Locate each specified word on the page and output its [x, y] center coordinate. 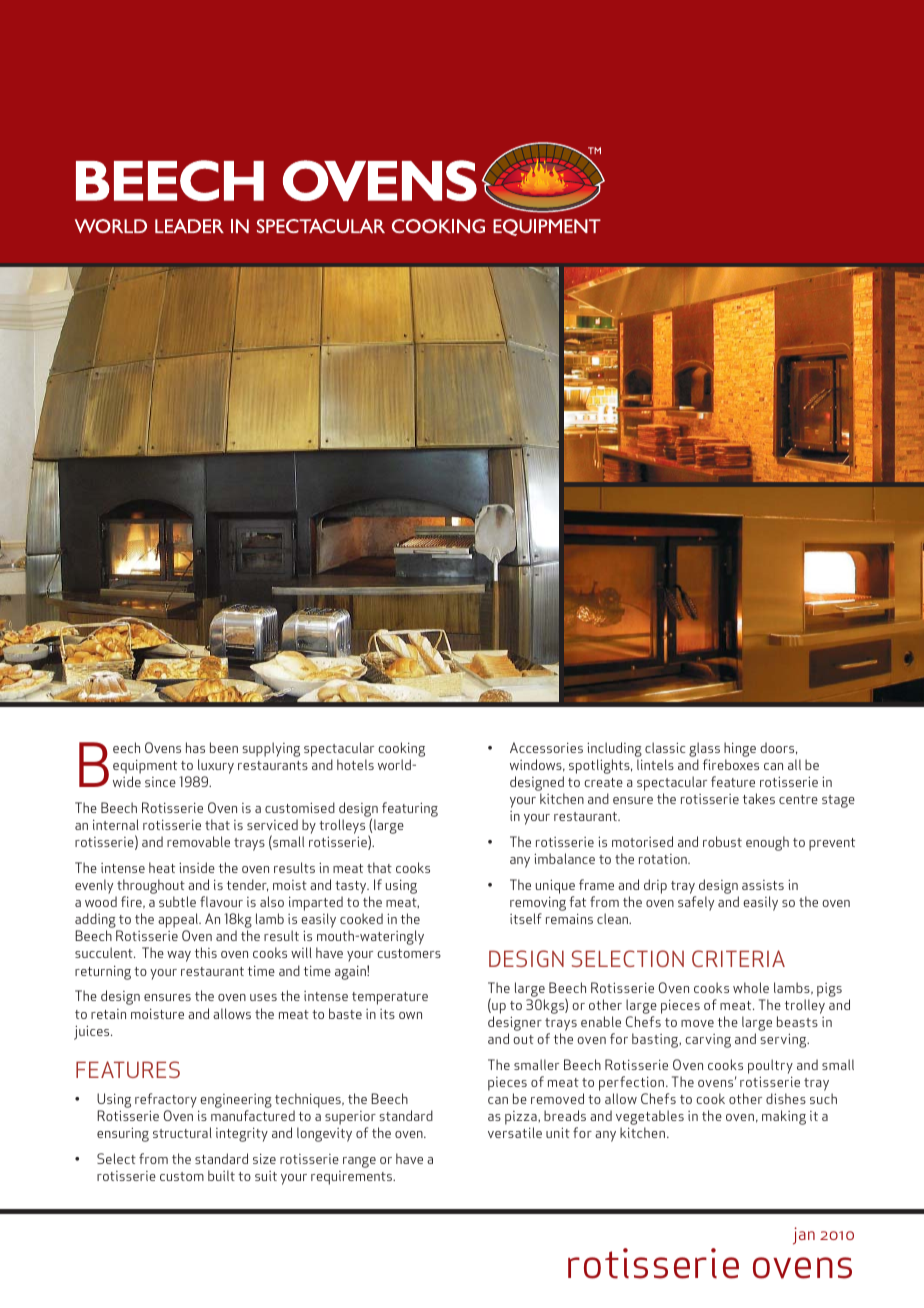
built [221, 1175]
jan [804, 1236]
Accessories [546, 747]
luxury [216, 766]
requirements [353, 1178]
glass [704, 749]
